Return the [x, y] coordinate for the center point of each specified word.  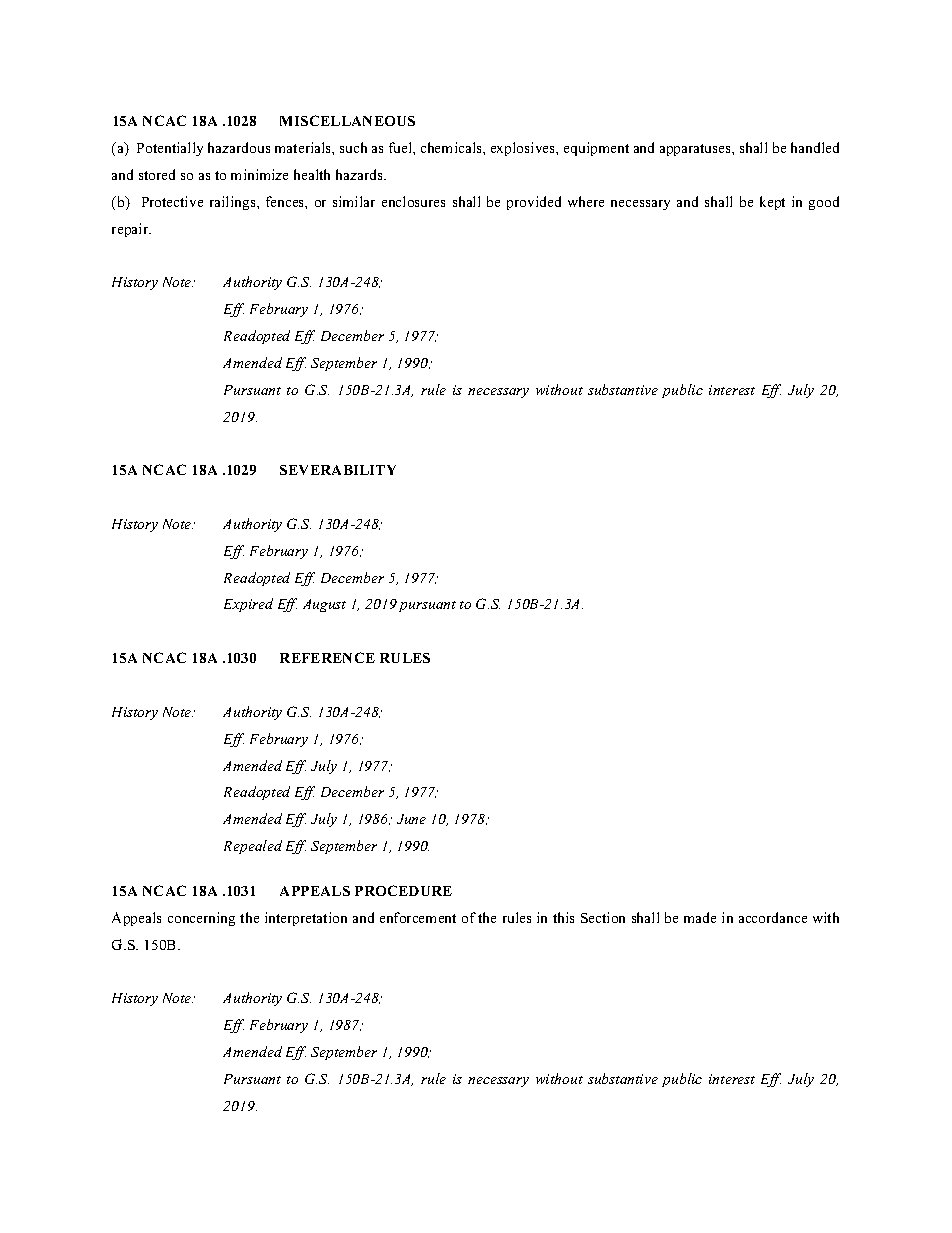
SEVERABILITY [338, 470]
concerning [201, 919]
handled [815, 147]
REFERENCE [327, 657]
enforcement [418, 917]
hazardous [239, 147]
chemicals [452, 147]
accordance [773, 917]
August [324, 605]
